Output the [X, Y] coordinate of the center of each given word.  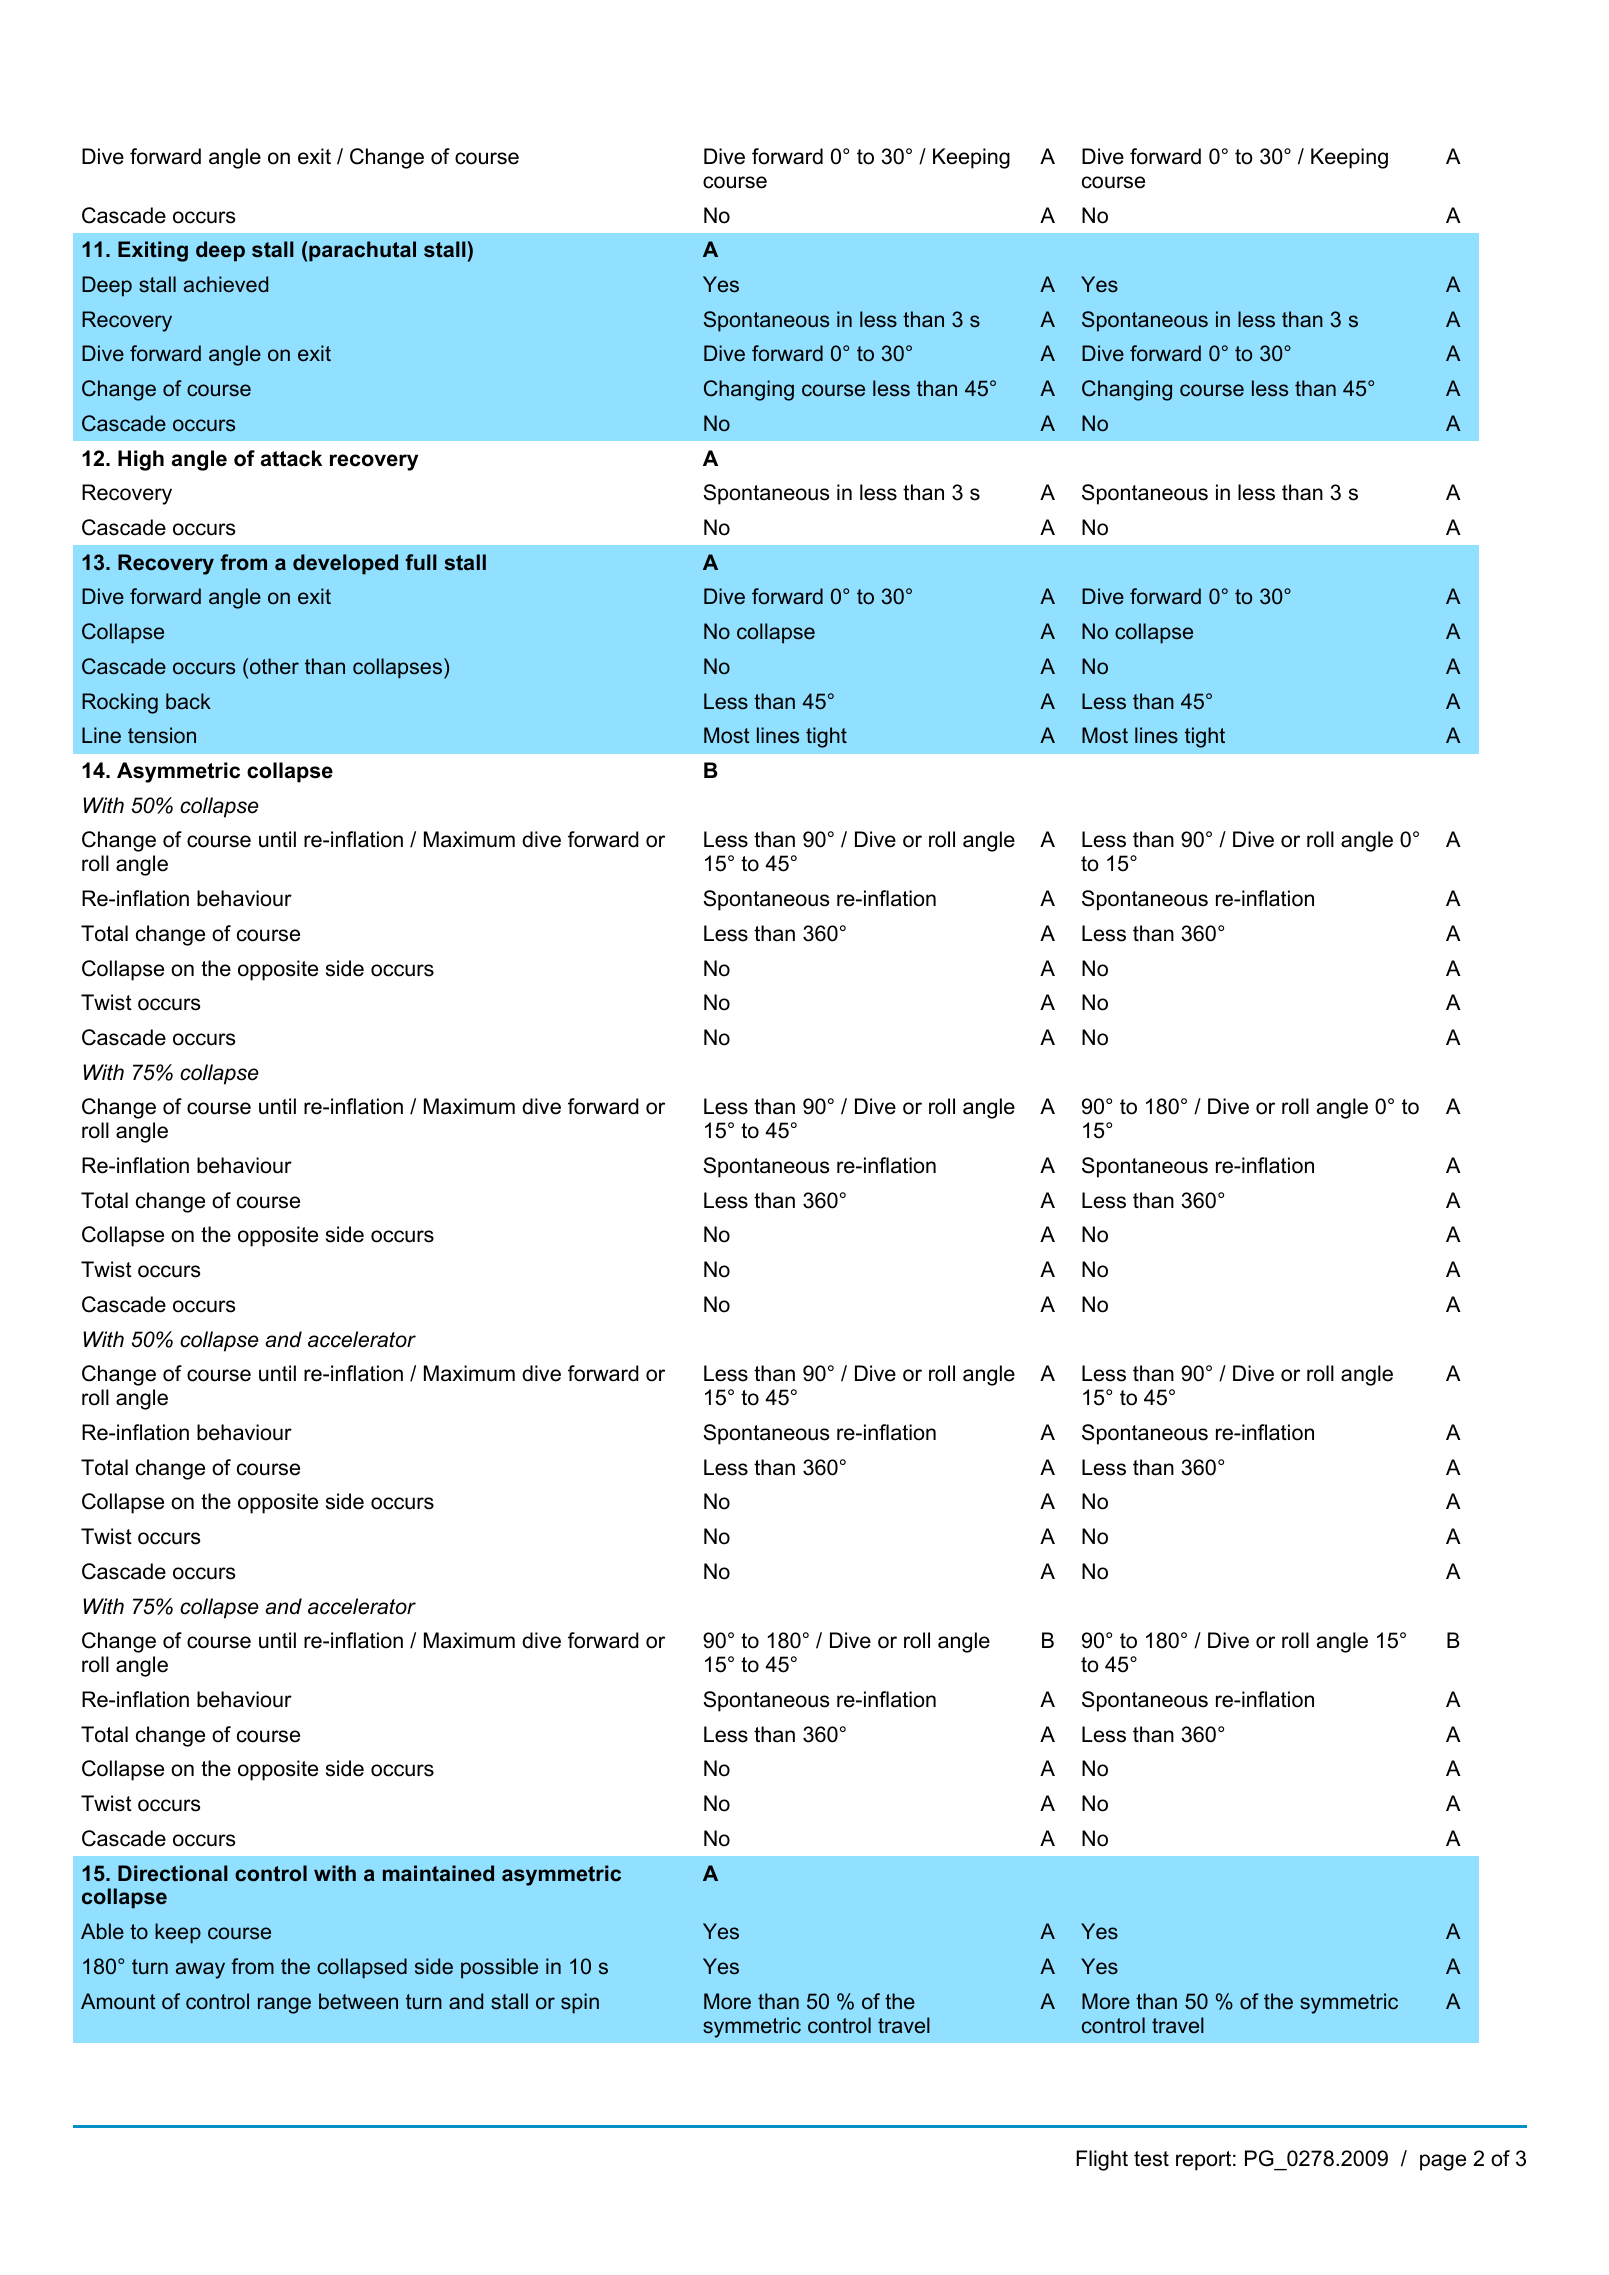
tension [162, 735]
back [188, 701]
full [421, 562]
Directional [173, 1873]
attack [291, 458]
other [274, 666]
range [284, 2005]
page [1443, 2162]
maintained [438, 1873]
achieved [226, 284]
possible [499, 1968]
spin [580, 2003]
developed [345, 564]
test [1151, 2159]
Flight [1102, 2160]
